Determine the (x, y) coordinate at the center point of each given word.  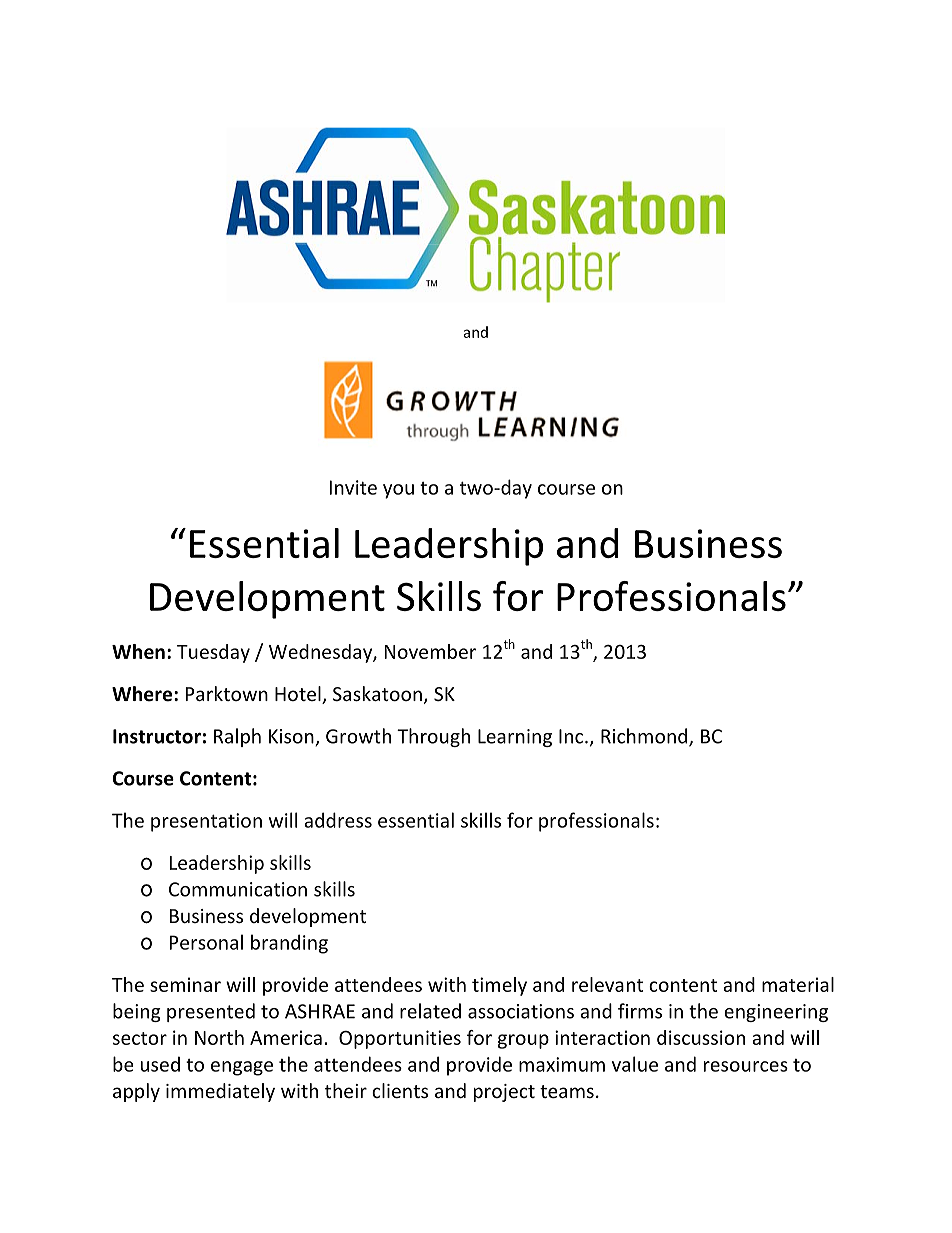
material (798, 984)
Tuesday (213, 653)
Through (433, 737)
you (398, 491)
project (504, 1093)
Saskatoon (377, 693)
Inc (572, 736)
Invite (353, 487)
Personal (206, 942)
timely (499, 986)
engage (242, 1068)
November (430, 651)
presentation (206, 822)
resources (746, 1066)
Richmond (645, 737)
